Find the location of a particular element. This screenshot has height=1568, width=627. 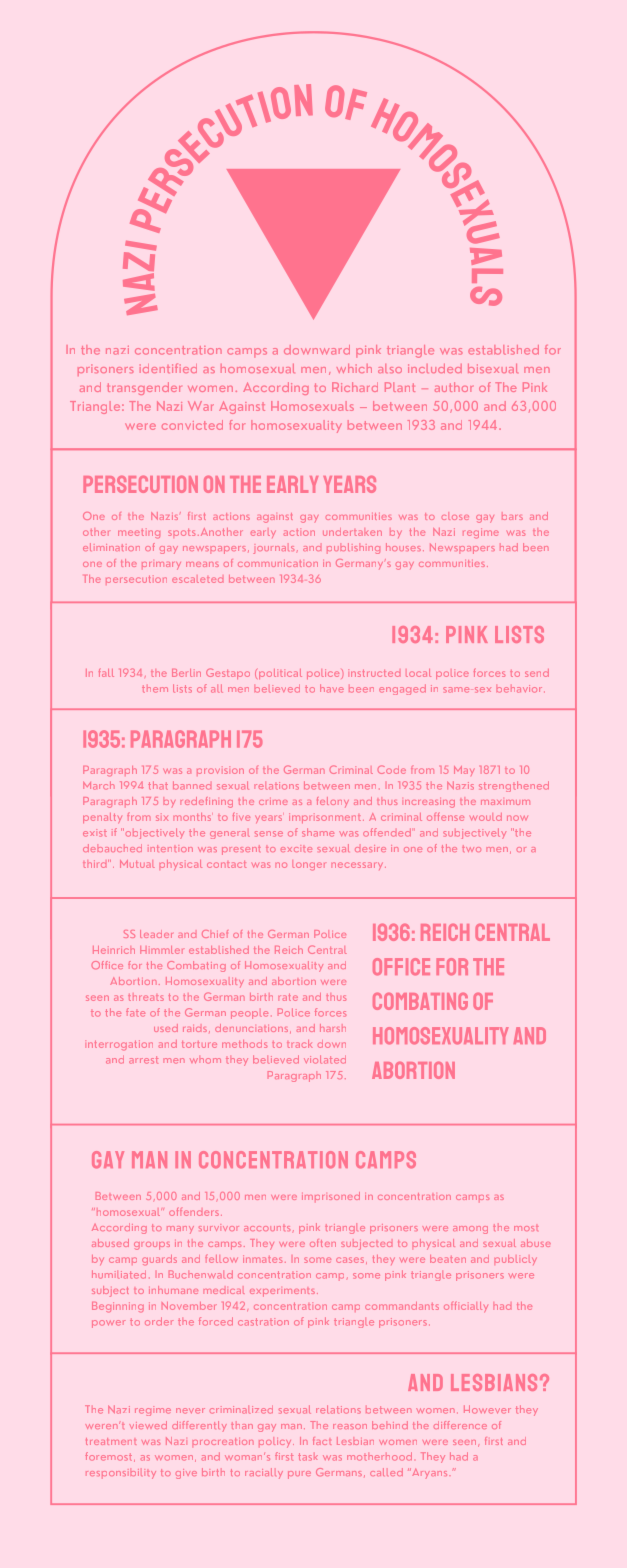

two is located at coordinates (471, 848).
